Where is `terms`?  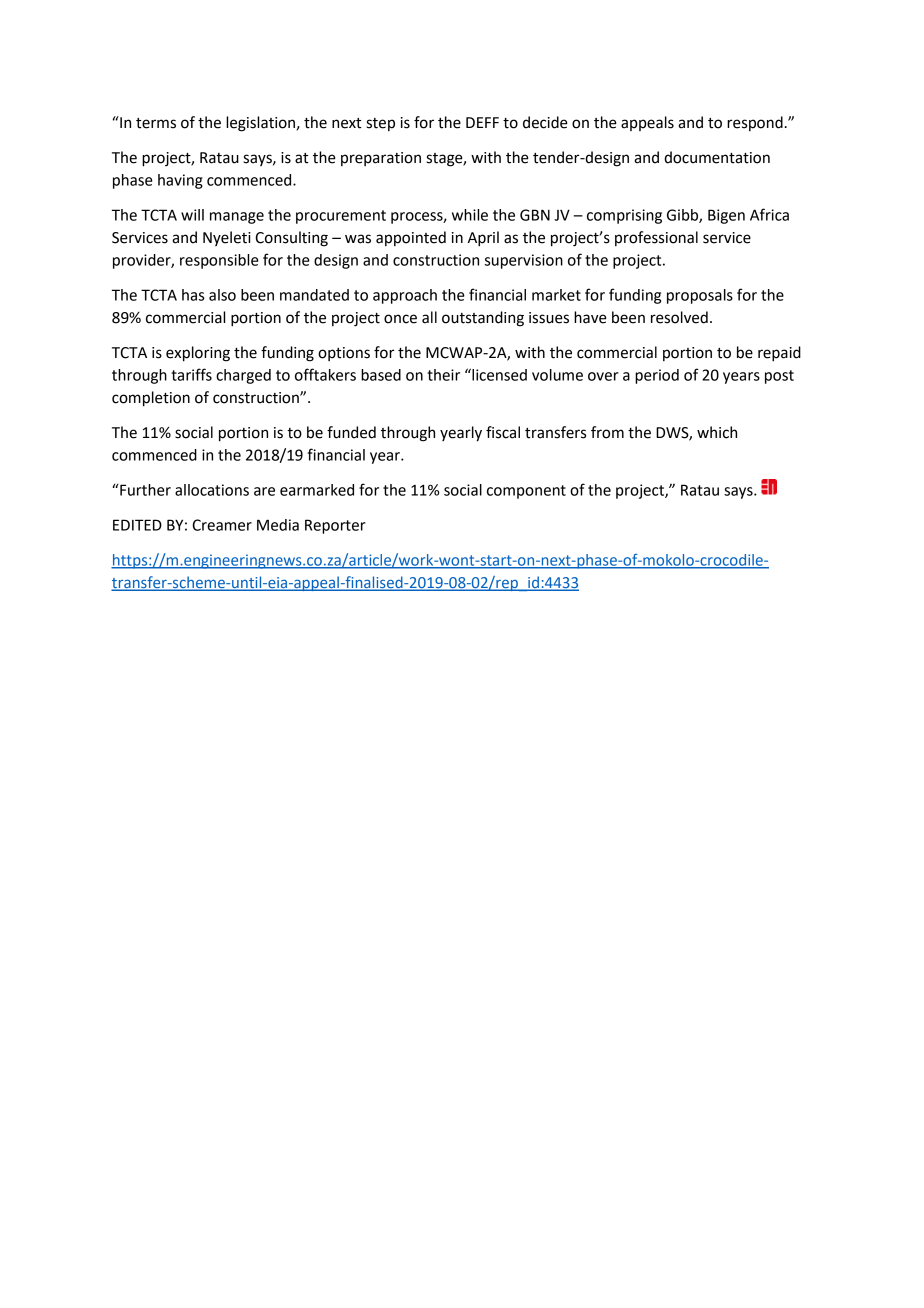 terms is located at coordinates (156, 123).
